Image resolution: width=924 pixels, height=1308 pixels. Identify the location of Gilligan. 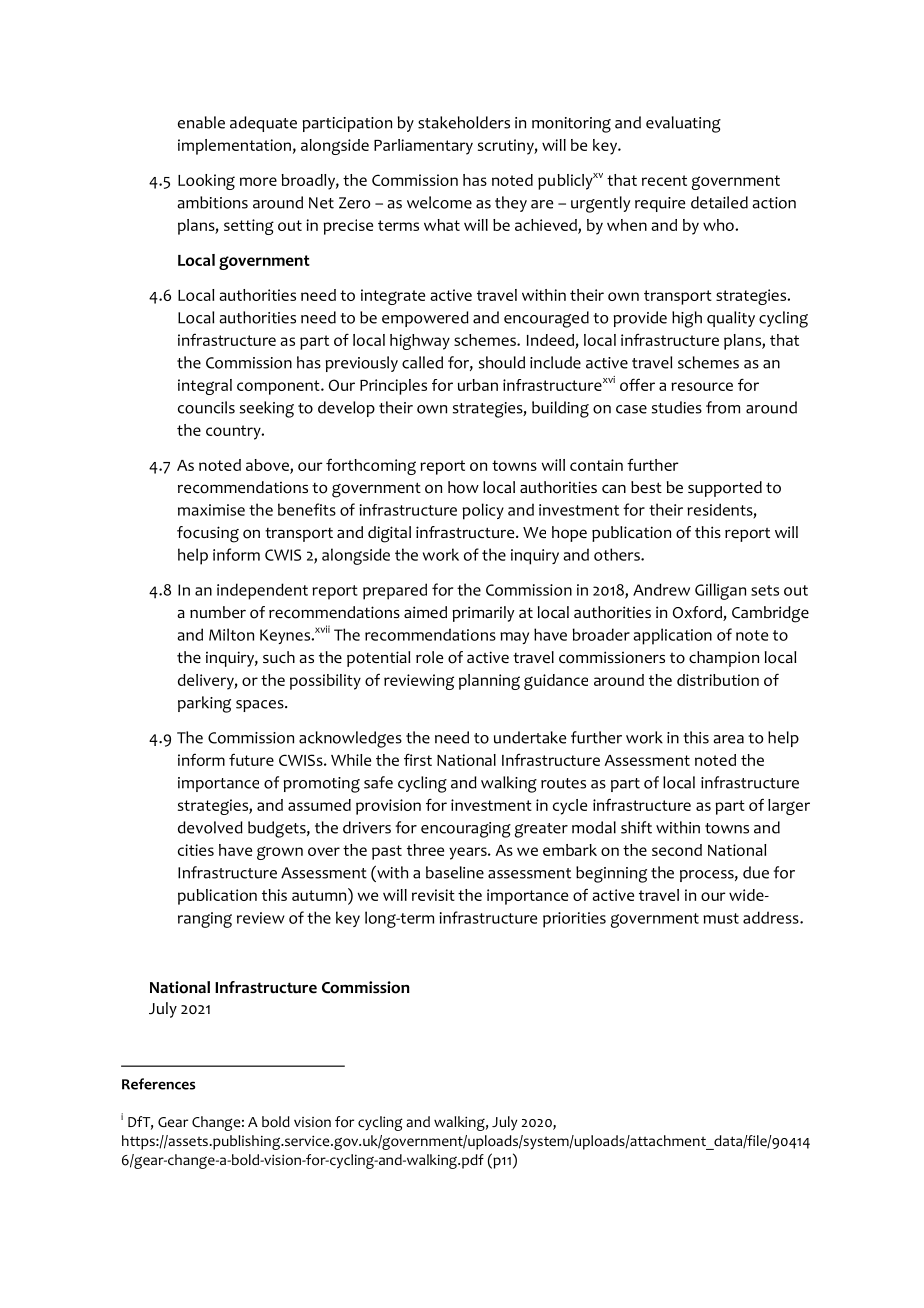
(720, 591).
